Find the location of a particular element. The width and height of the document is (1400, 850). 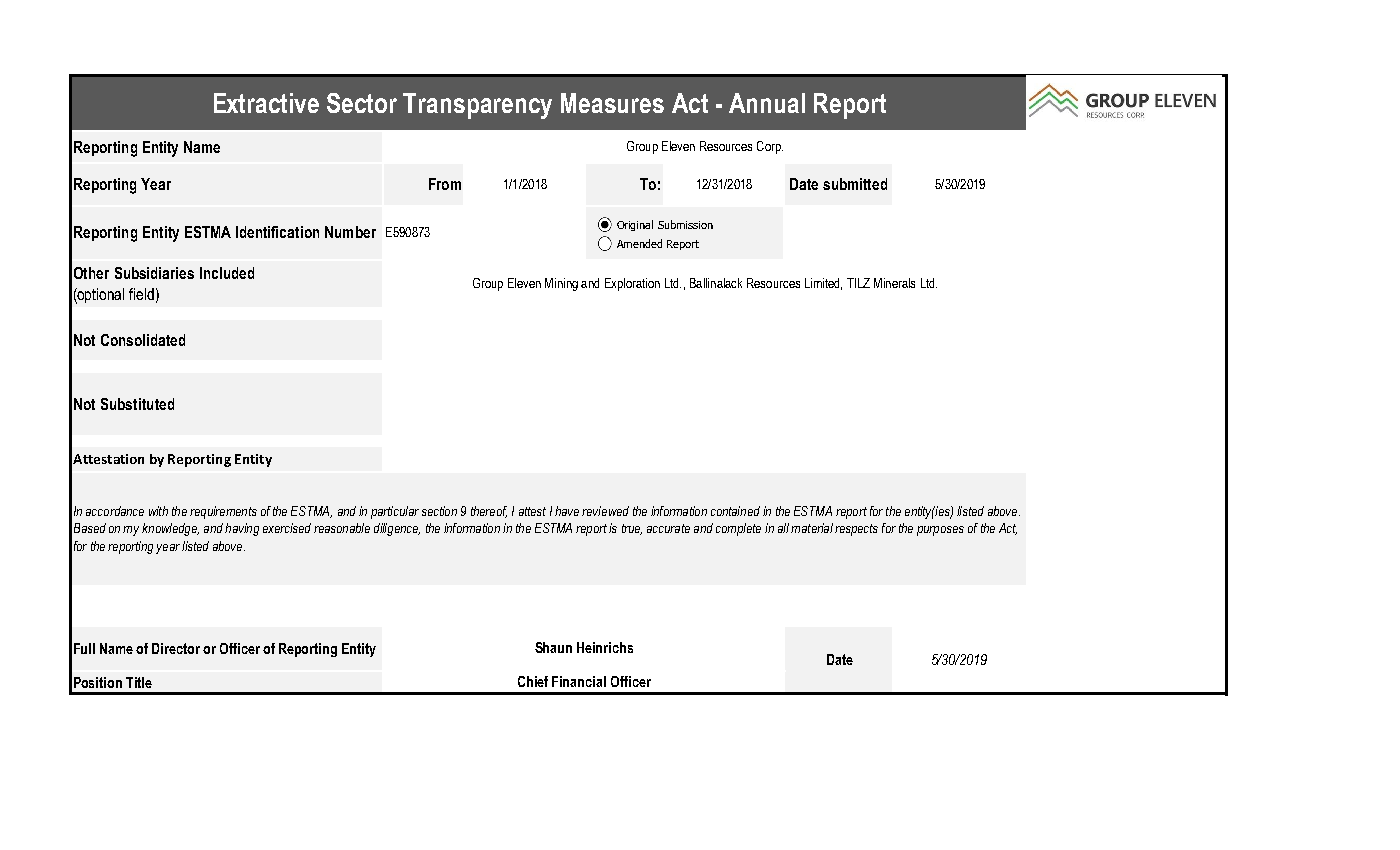

Extractive is located at coordinates (266, 103).
